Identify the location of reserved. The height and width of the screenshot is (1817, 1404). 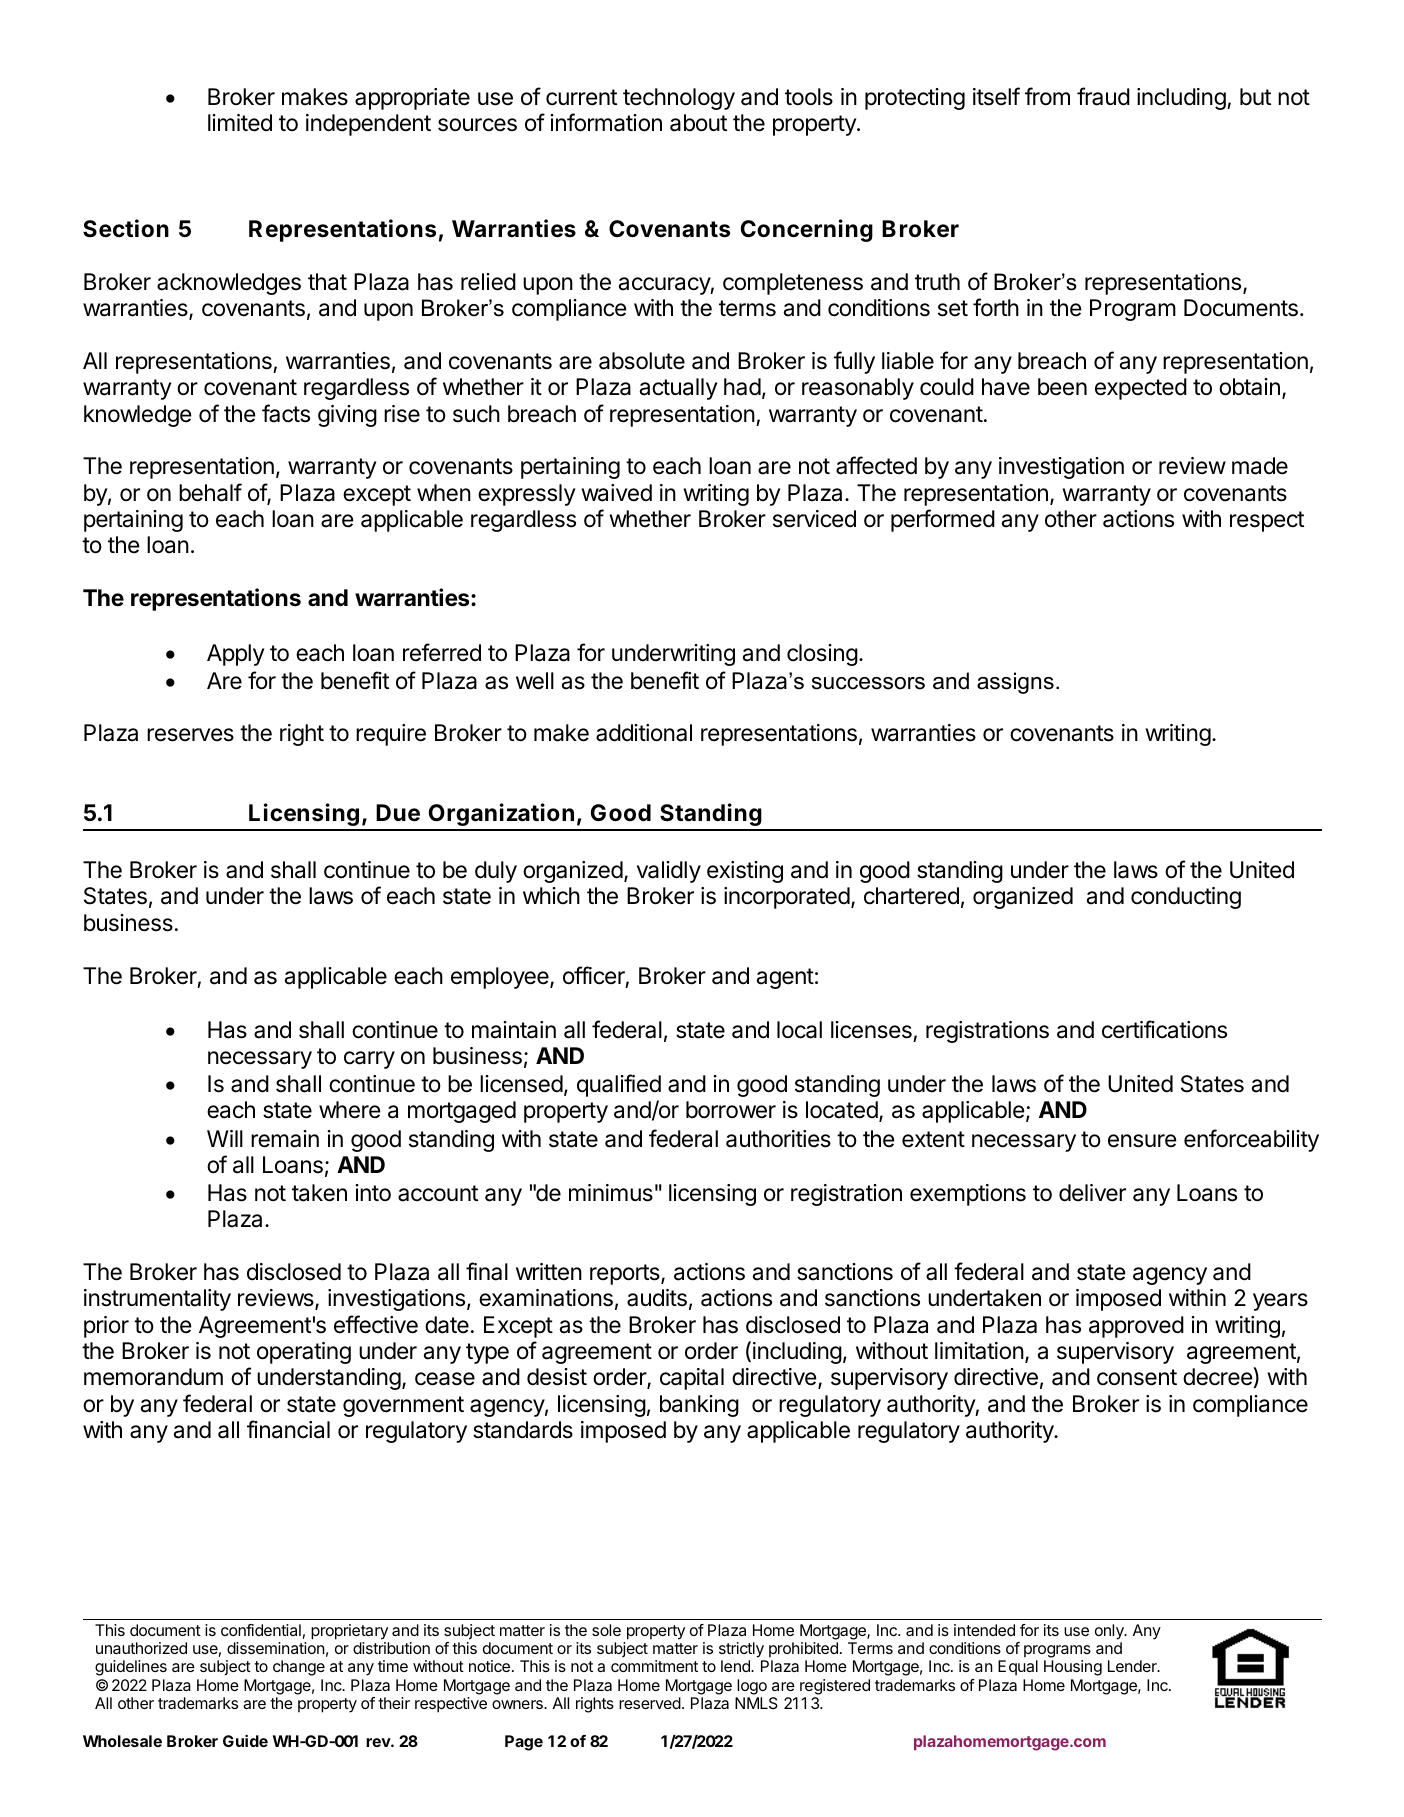
(650, 1703).
